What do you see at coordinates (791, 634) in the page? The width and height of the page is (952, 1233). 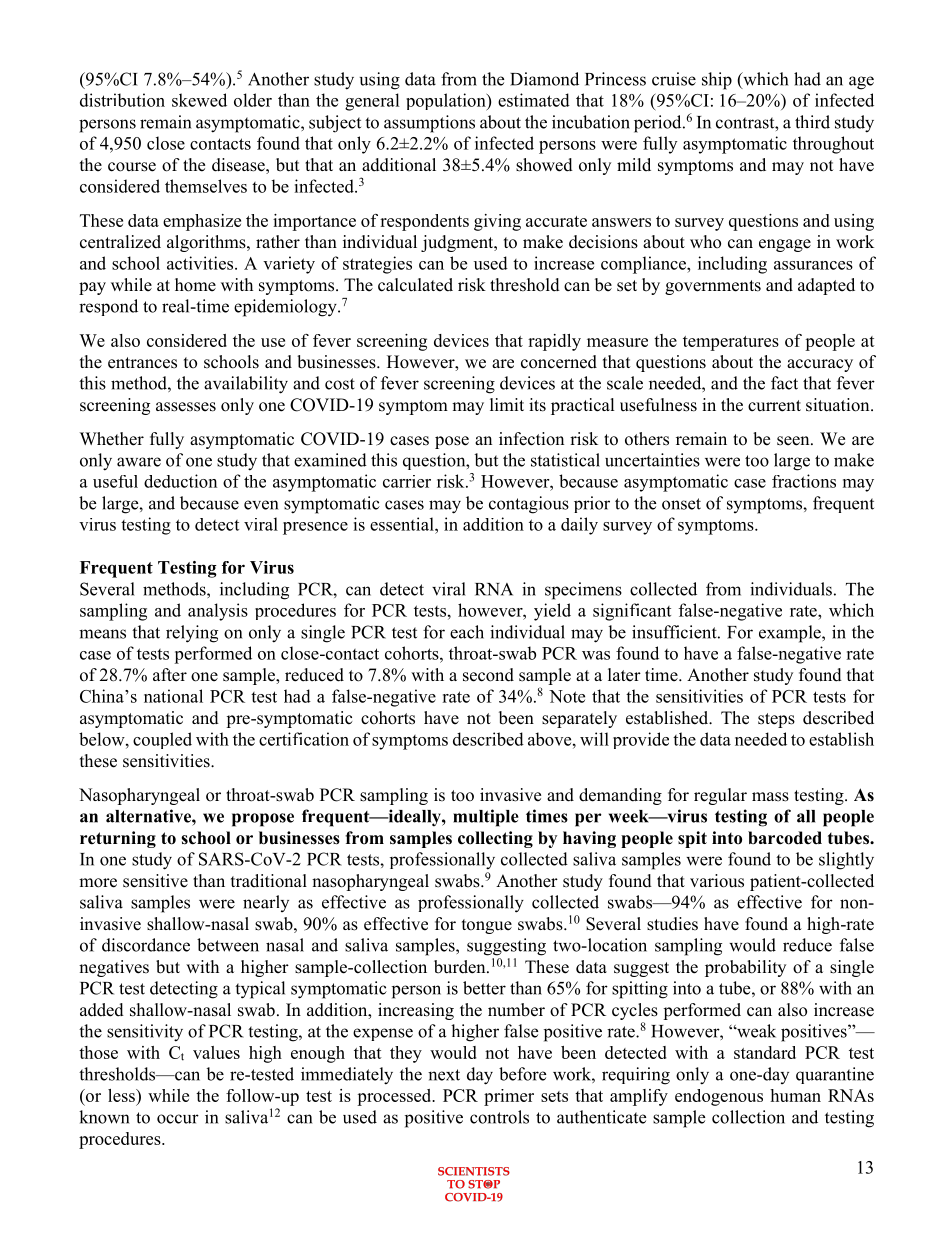 I see `example` at bounding box center [791, 634].
